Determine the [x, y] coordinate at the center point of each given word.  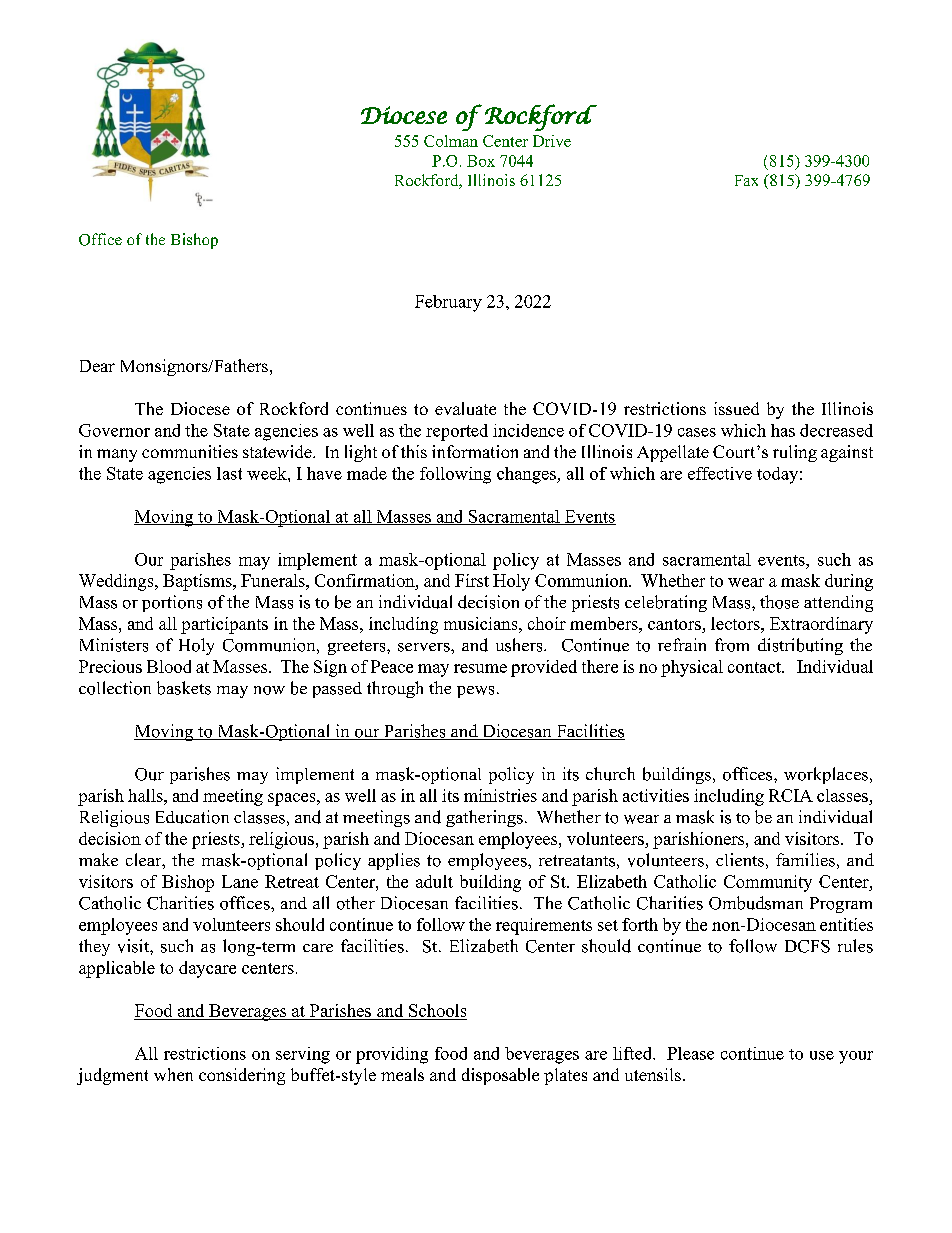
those [779, 602]
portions [172, 603]
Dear [97, 366]
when [173, 1074]
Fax [746, 180]
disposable [500, 1076]
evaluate [465, 408]
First [472, 580]
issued [736, 408]
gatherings [484, 818]
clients [740, 860]
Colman [451, 141]
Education [192, 817]
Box [481, 161]
